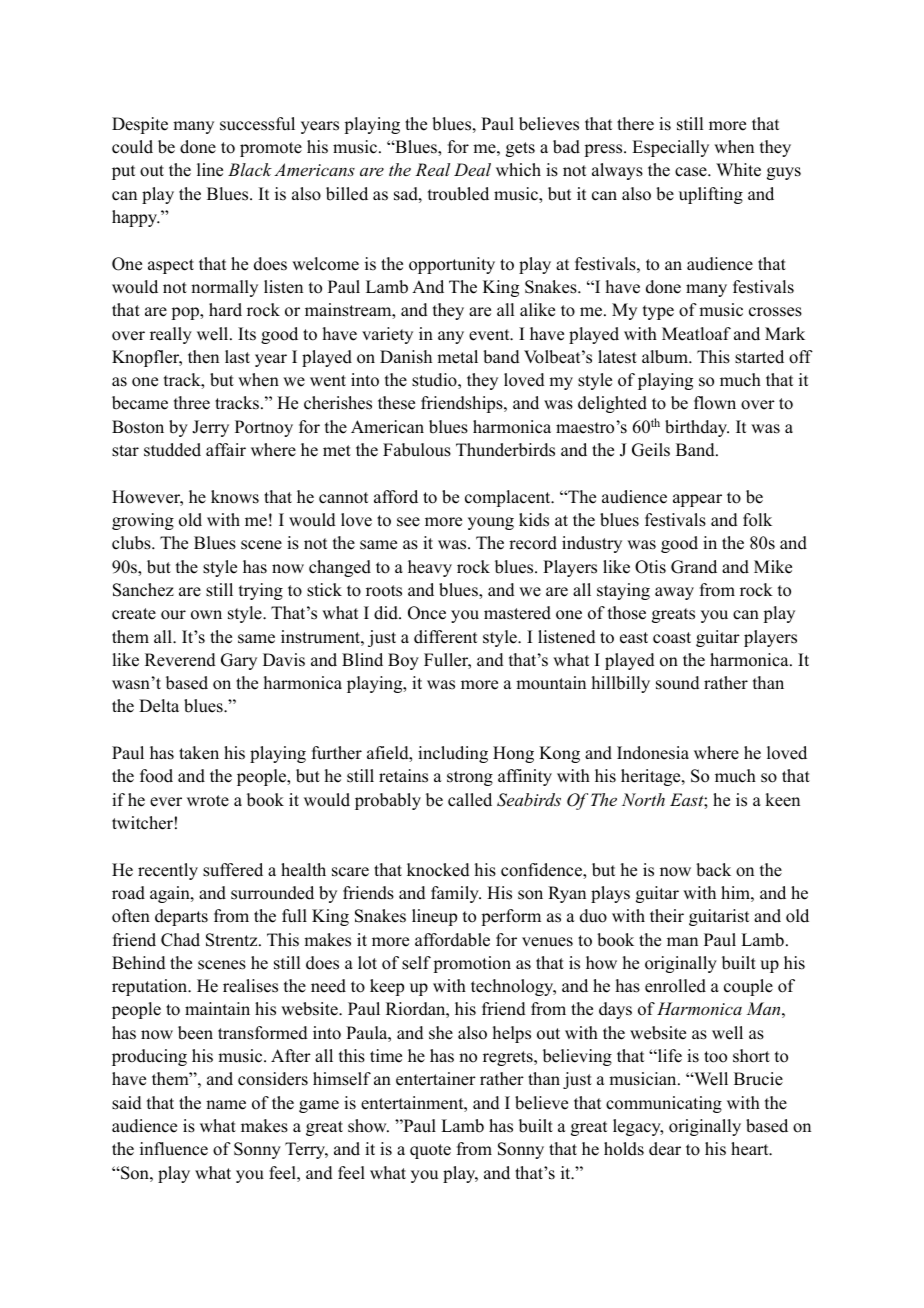 This page has height=1308, width=924. What do you see at coordinates (235, 497) in the page?
I see `knows` at bounding box center [235, 497].
